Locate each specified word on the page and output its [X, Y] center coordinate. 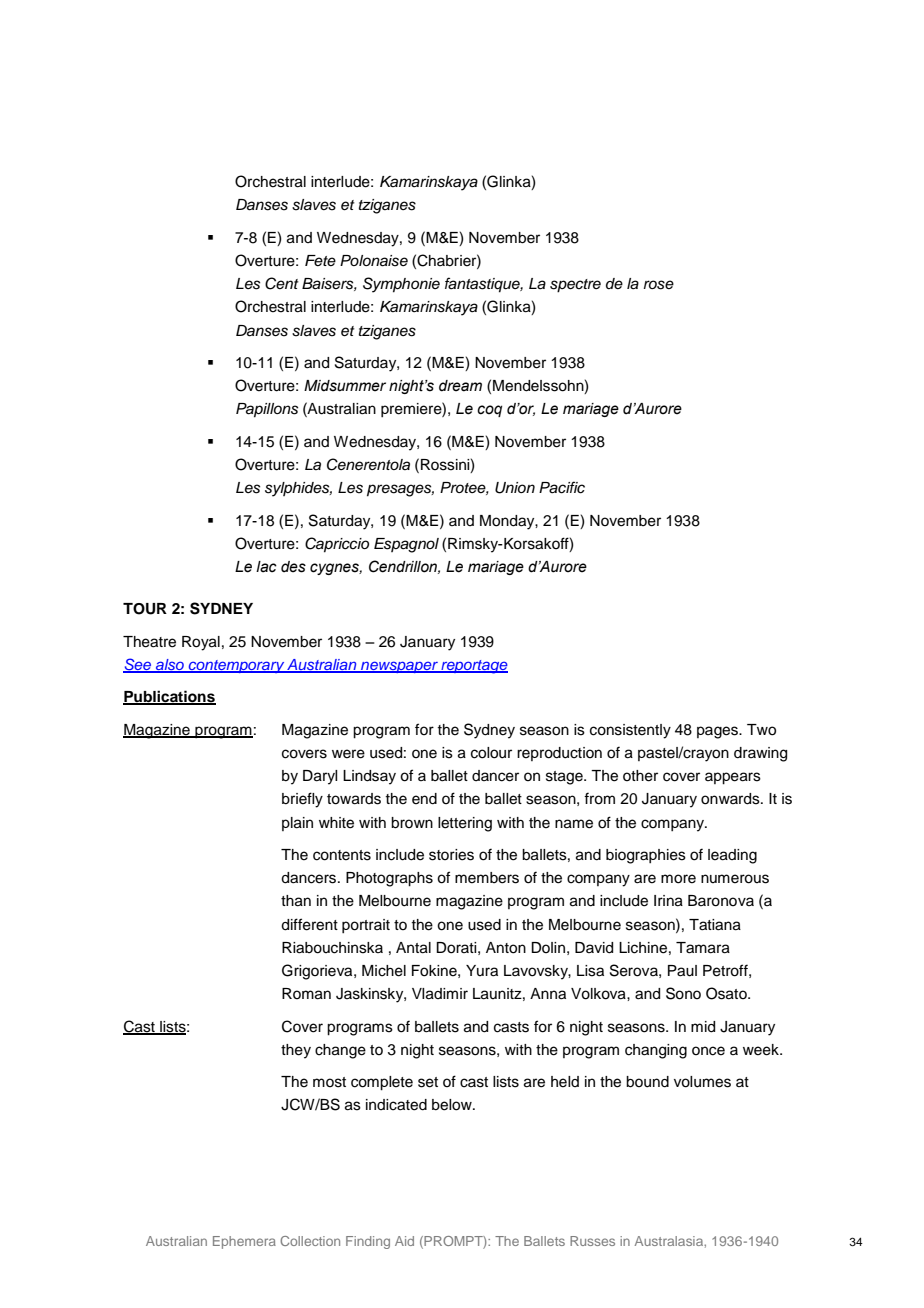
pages [718, 732]
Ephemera [244, 1242]
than [296, 901]
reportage [473, 667]
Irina [668, 901]
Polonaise [374, 261]
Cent [282, 283]
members [487, 878]
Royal [201, 643]
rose [659, 285]
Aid [404, 1241]
